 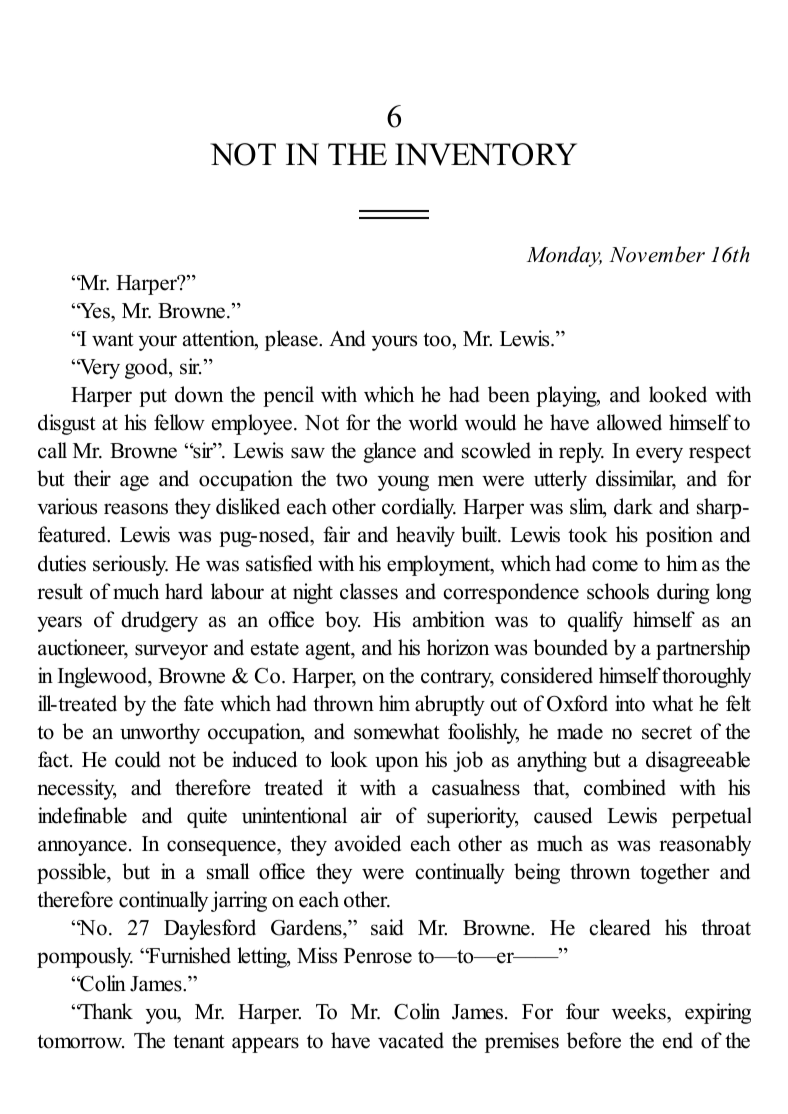 What do you see at coordinates (657, 254) in the screenshot?
I see `November` at bounding box center [657, 254].
